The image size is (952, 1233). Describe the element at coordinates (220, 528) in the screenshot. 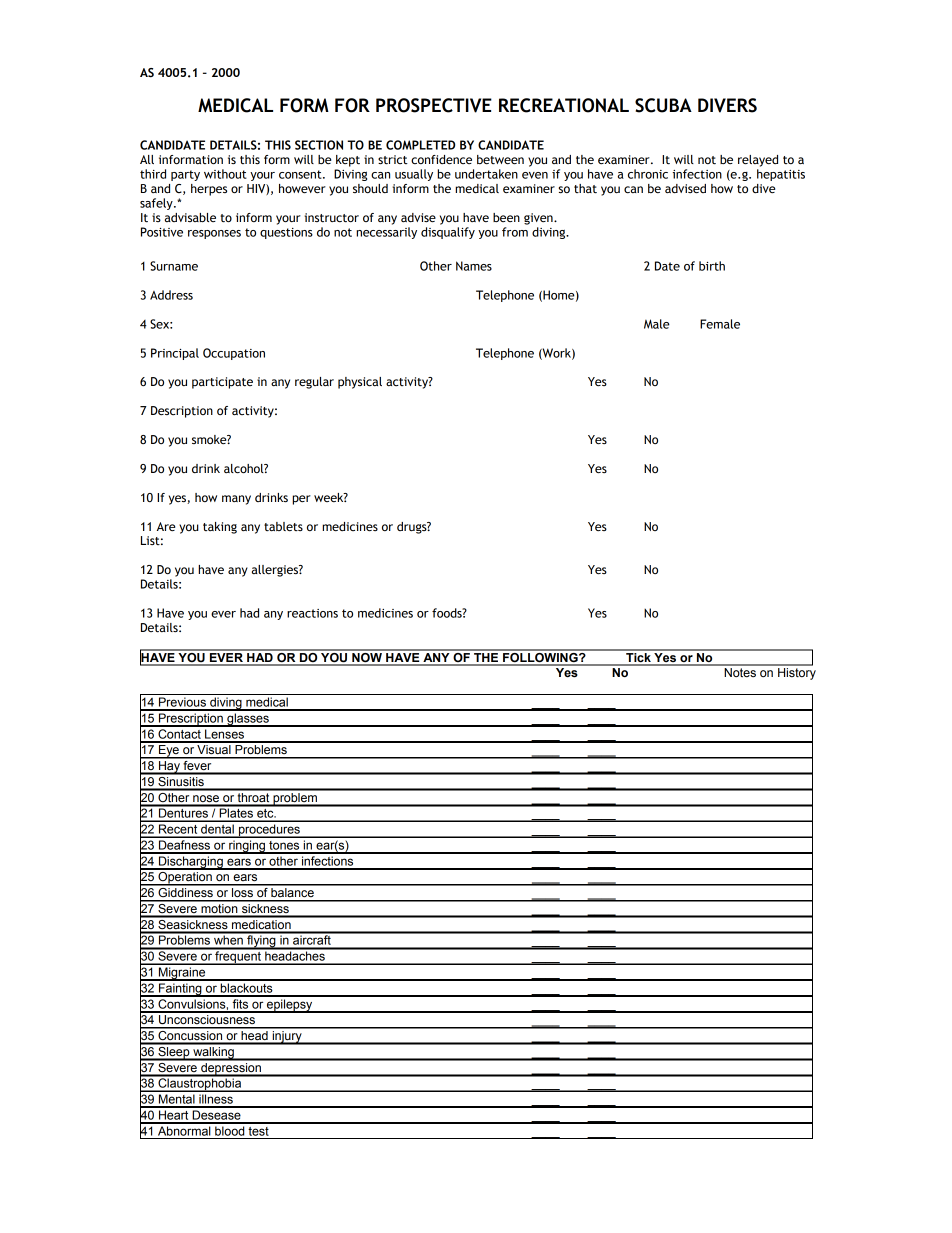

I see `taking` at that location.
